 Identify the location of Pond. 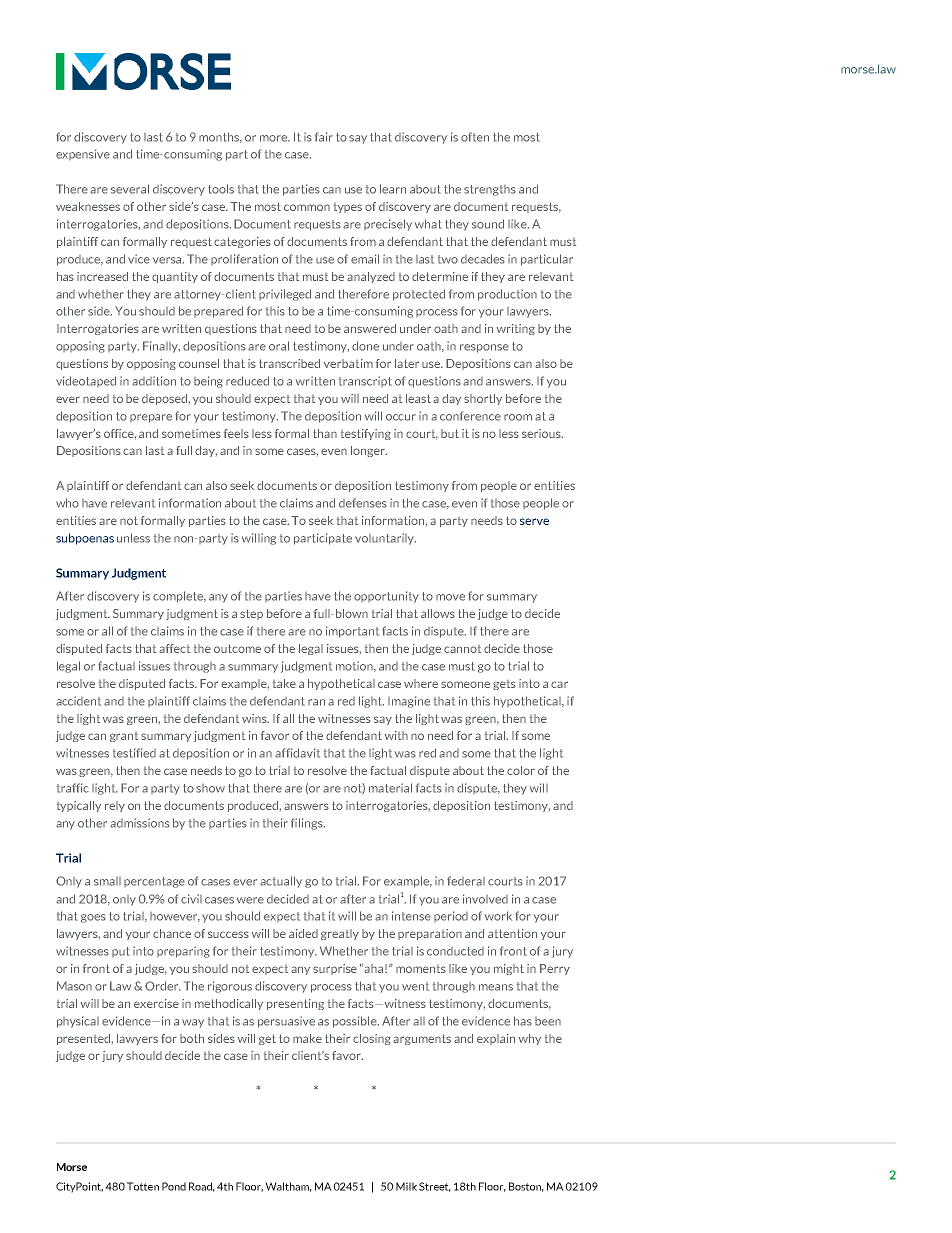
(174, 1186).
